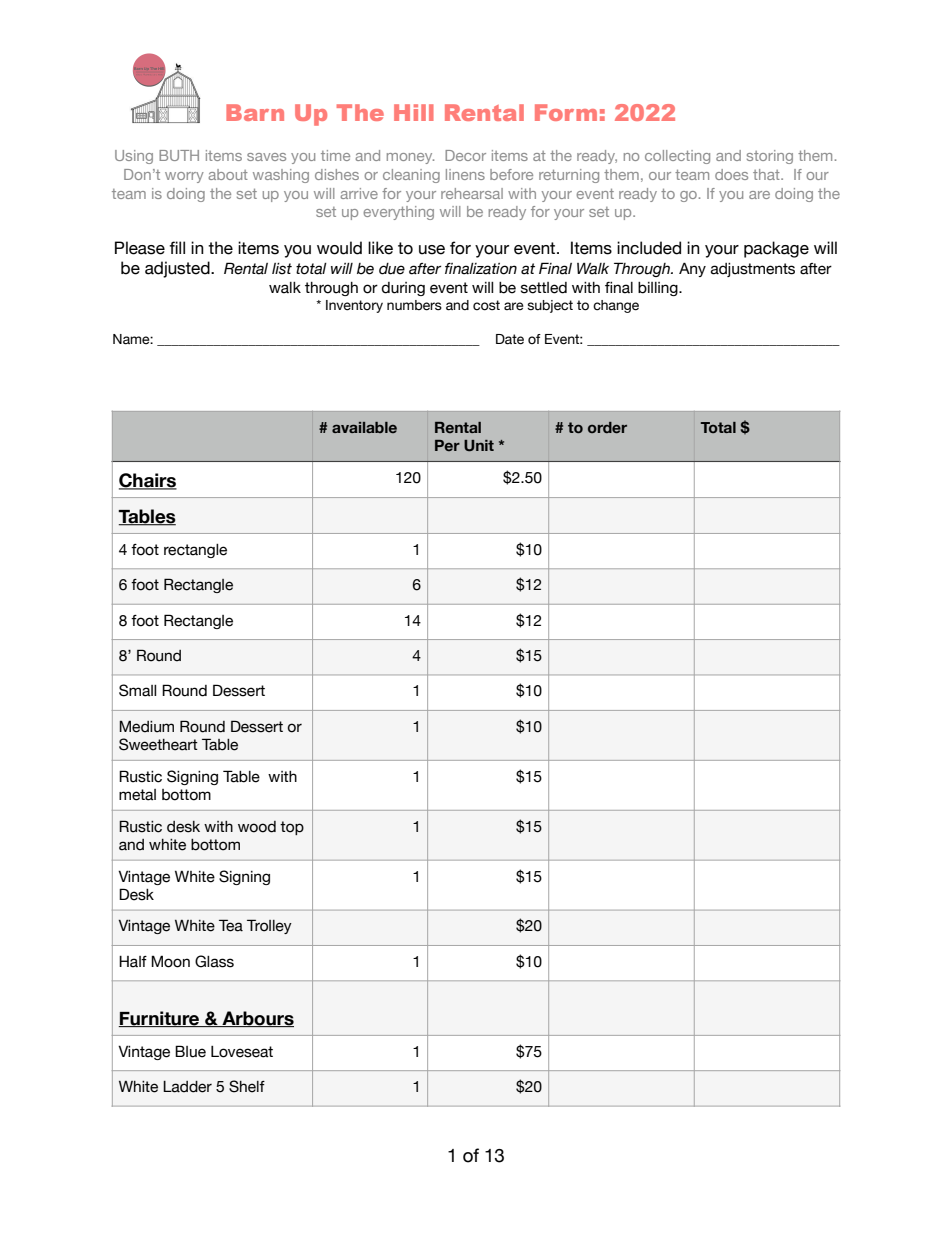 The height and width of the document is (1233, 952). I want to click on Blue, so click(190, 1051).
